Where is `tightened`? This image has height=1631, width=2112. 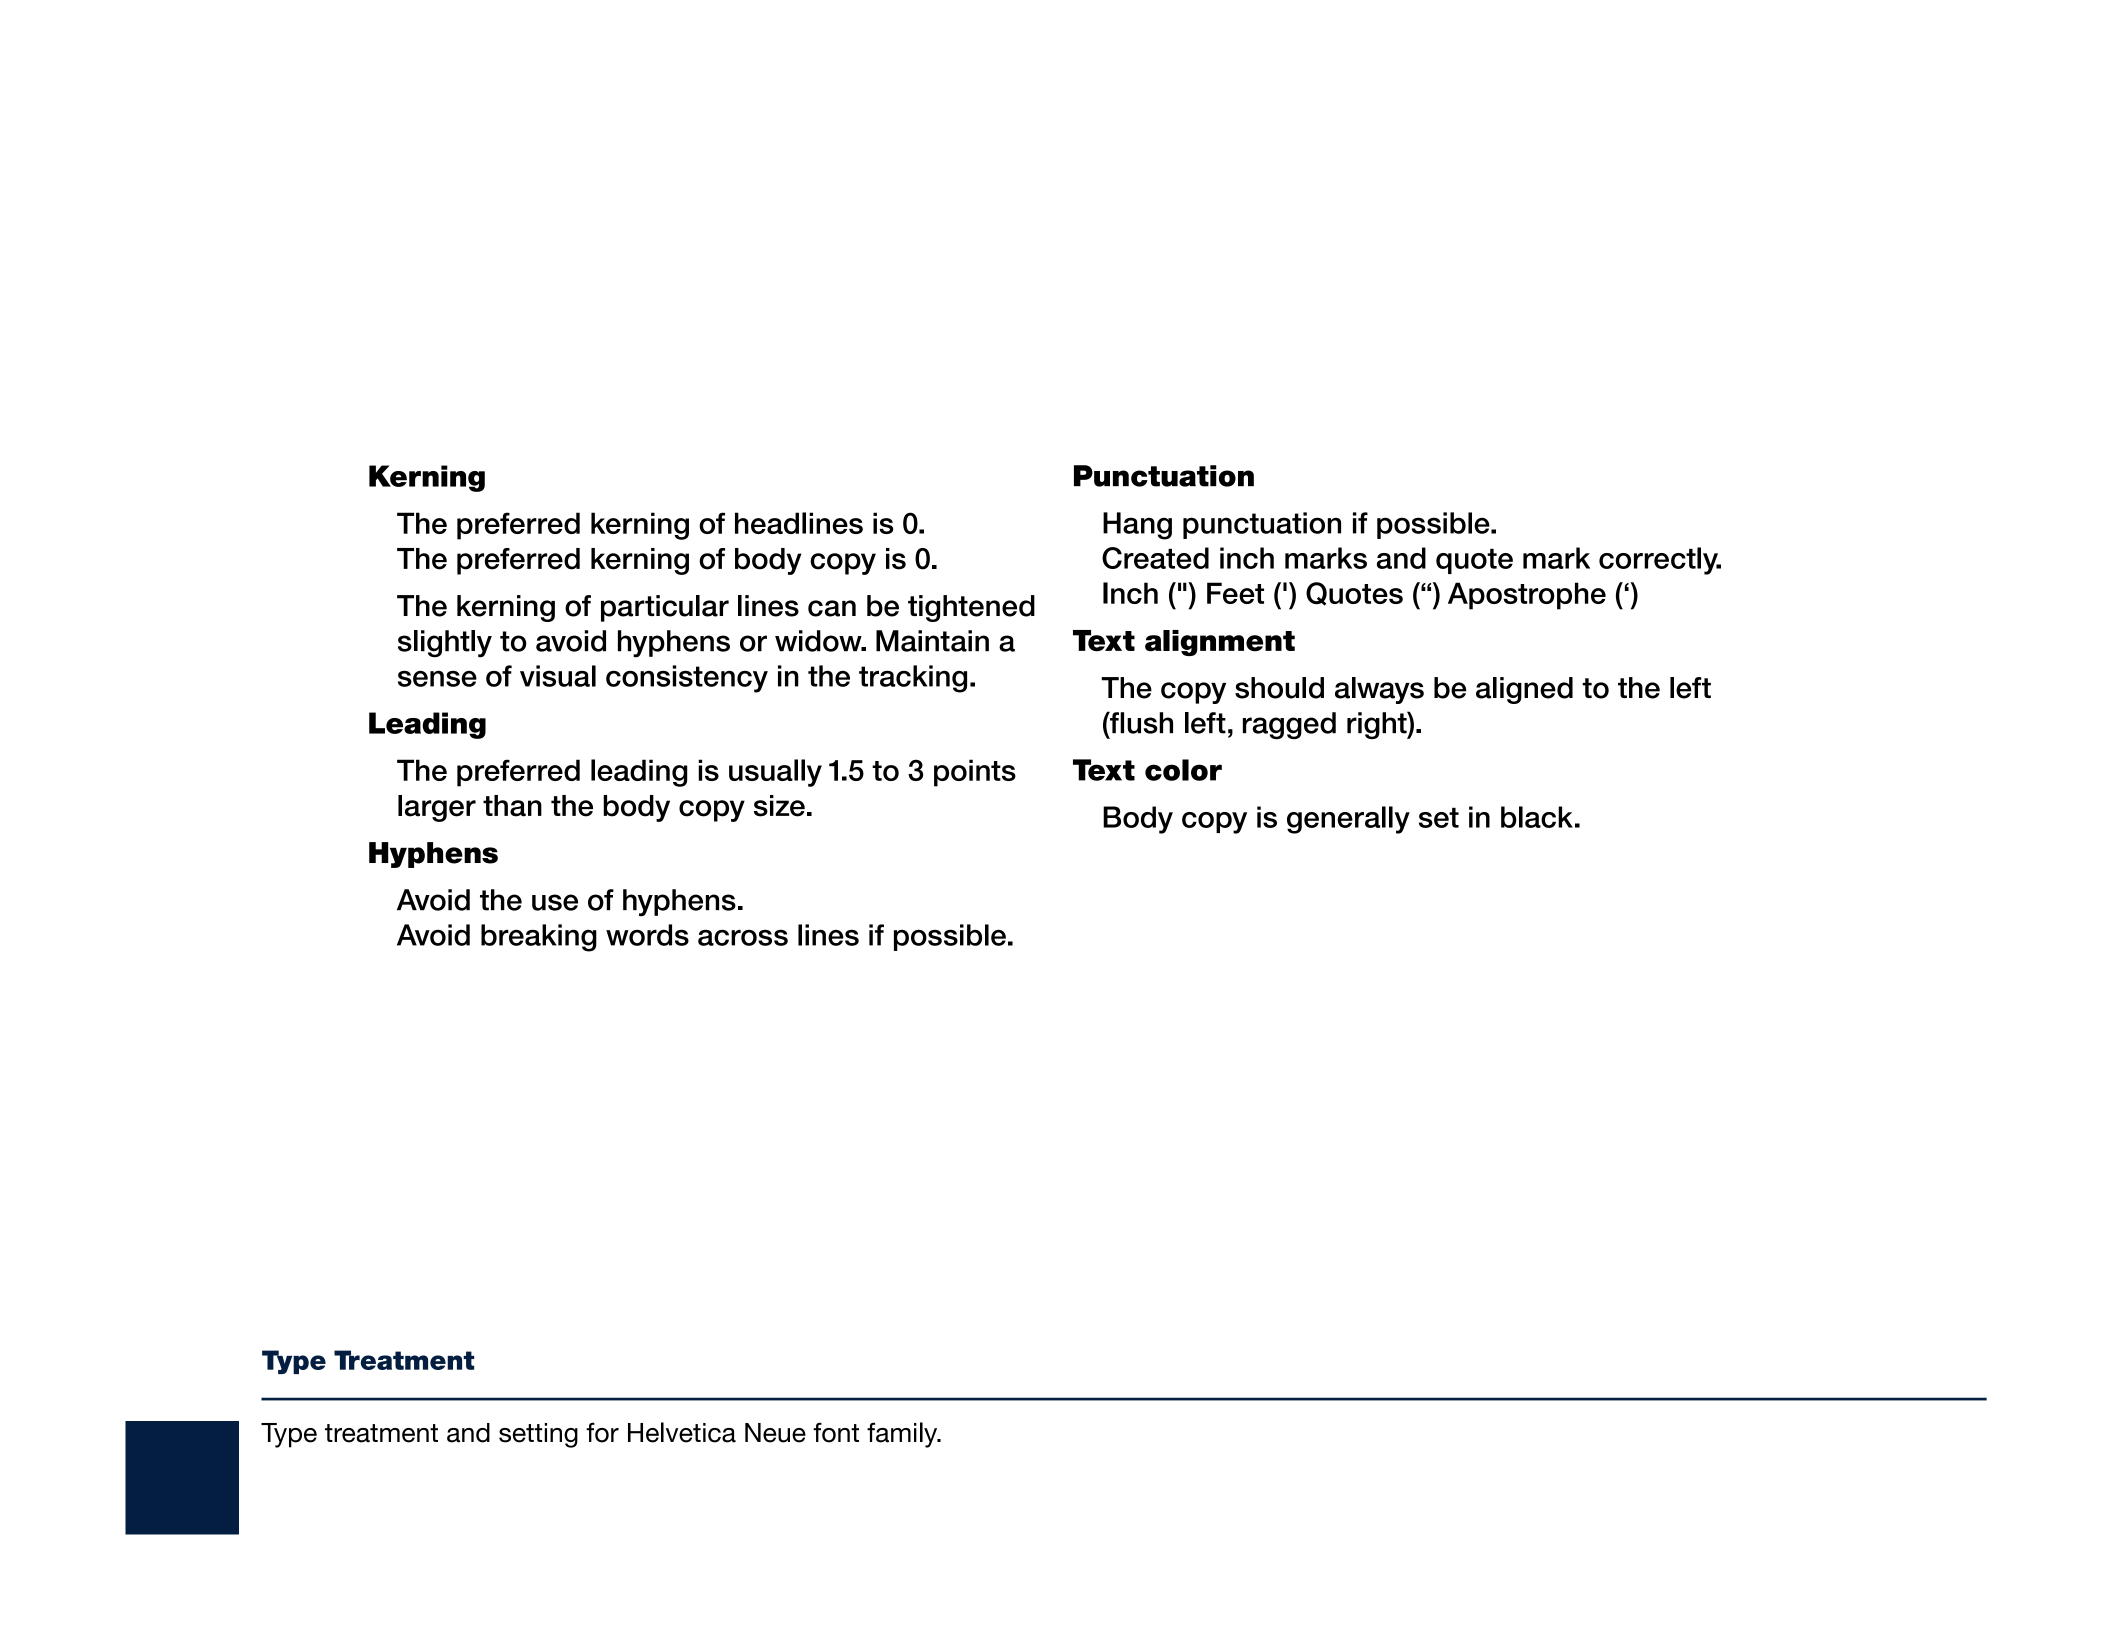
tightened is located at coordinates (971, 608).
